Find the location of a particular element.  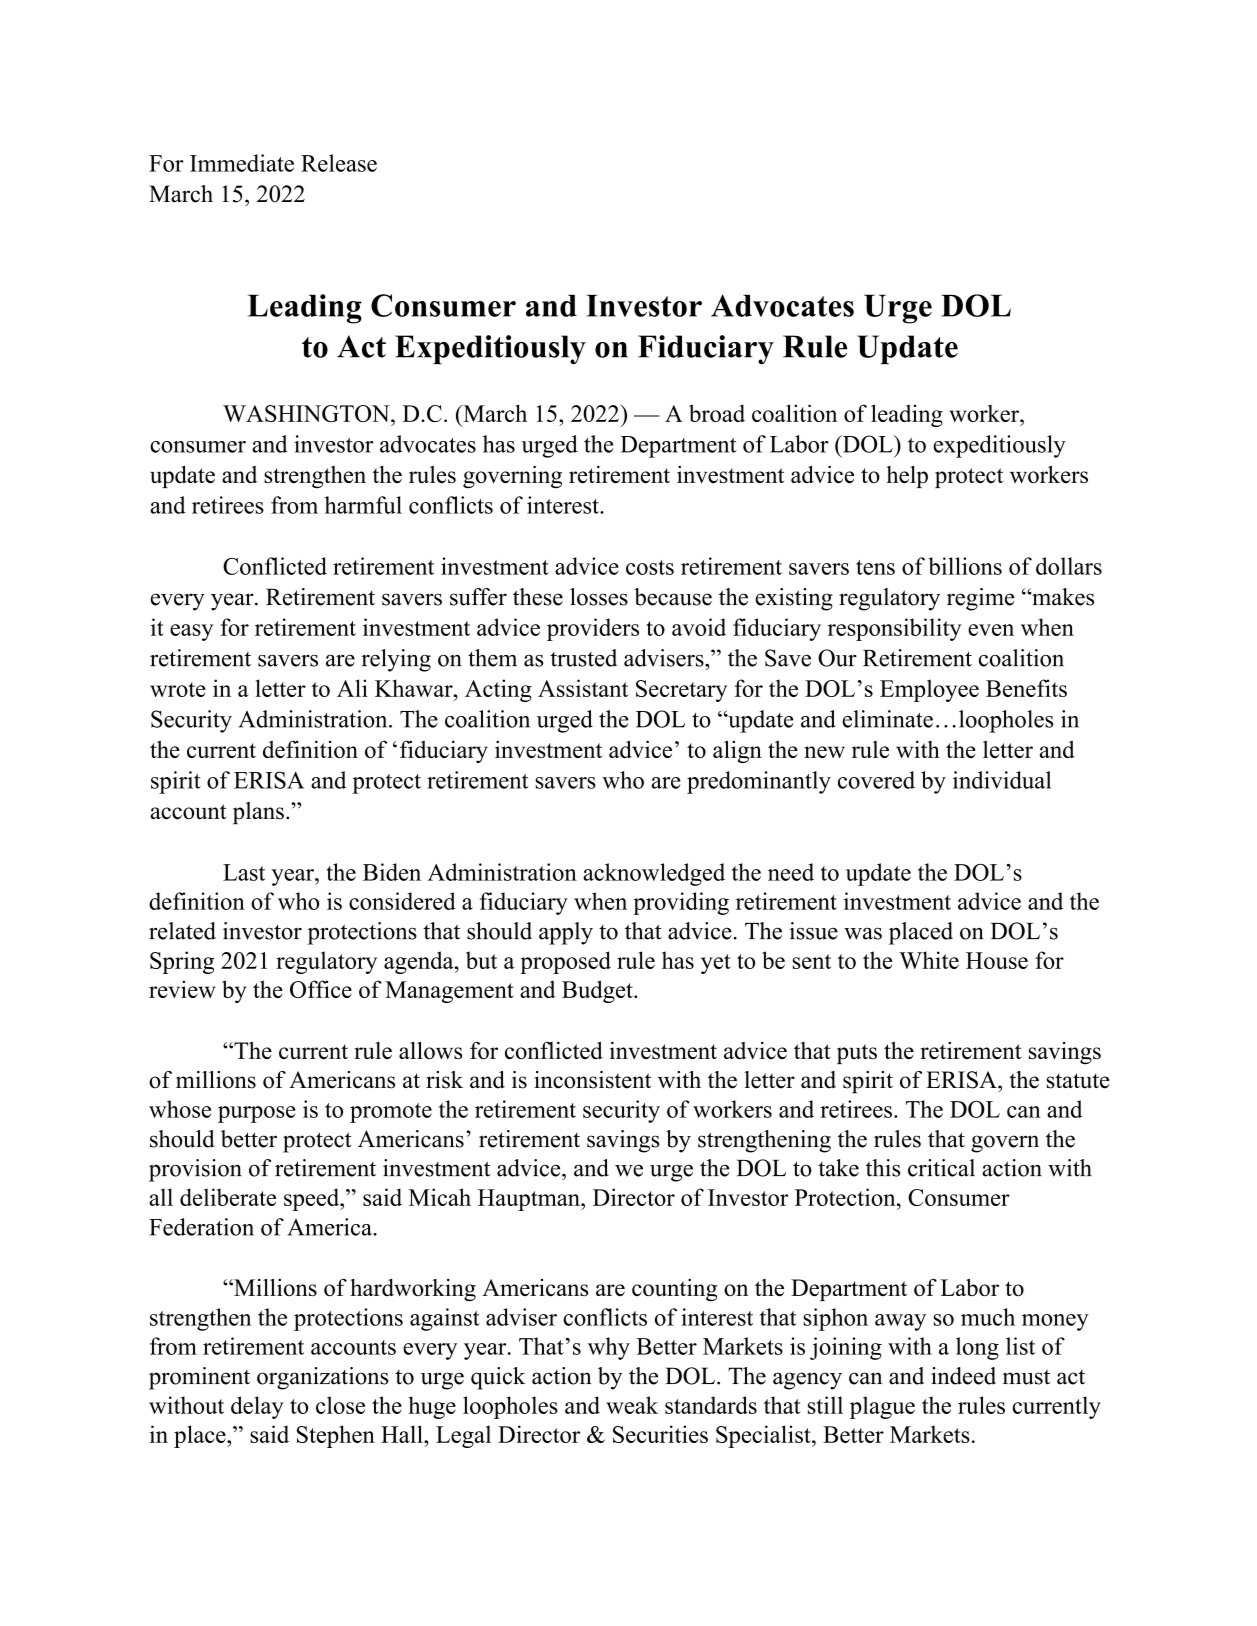

delay is located at coordinates (257, 1407).
